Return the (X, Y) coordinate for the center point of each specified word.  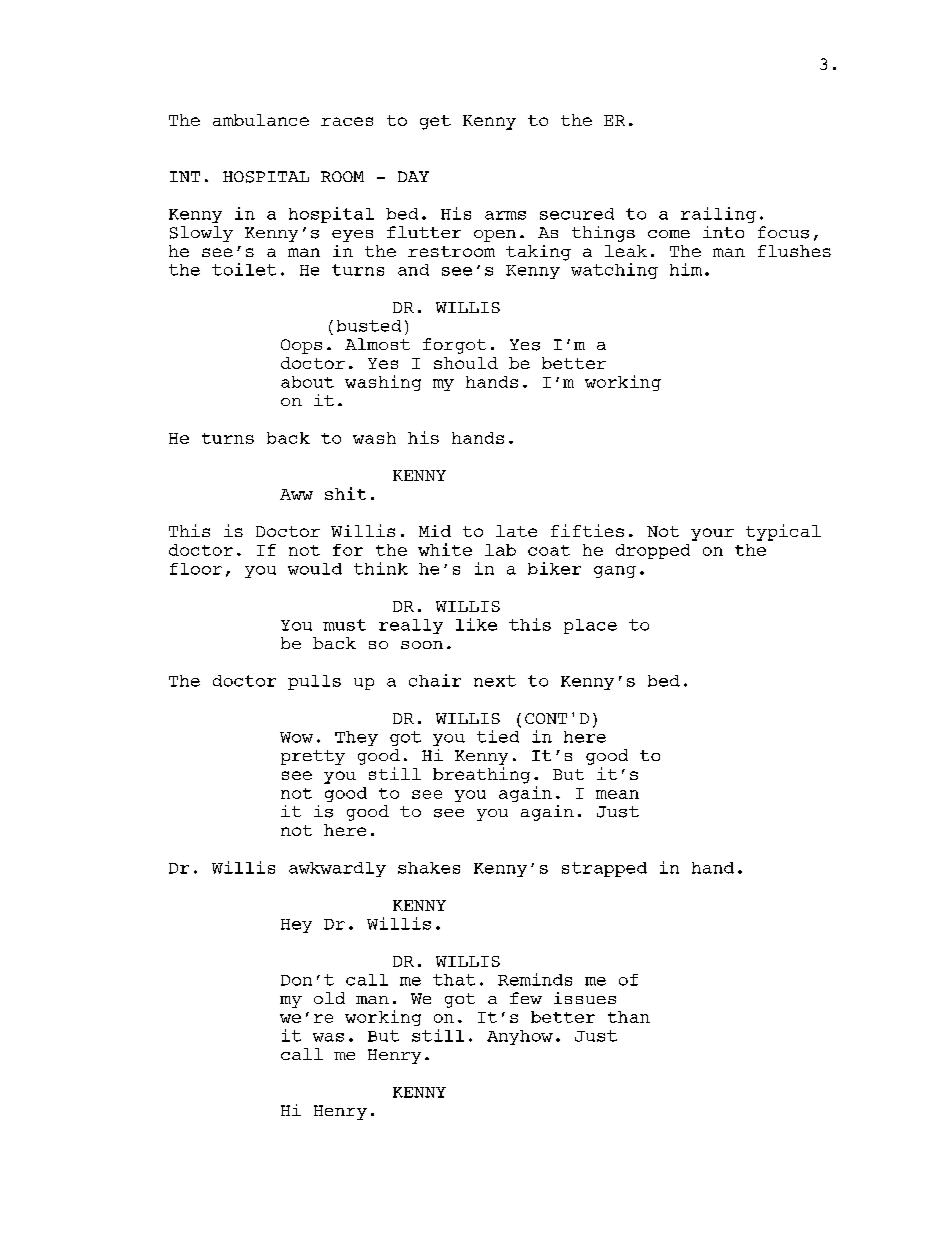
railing (718, 215)
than (629, 1017)
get (435, 122)
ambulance (261, 120)
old (329, 998)
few (526, 998)
